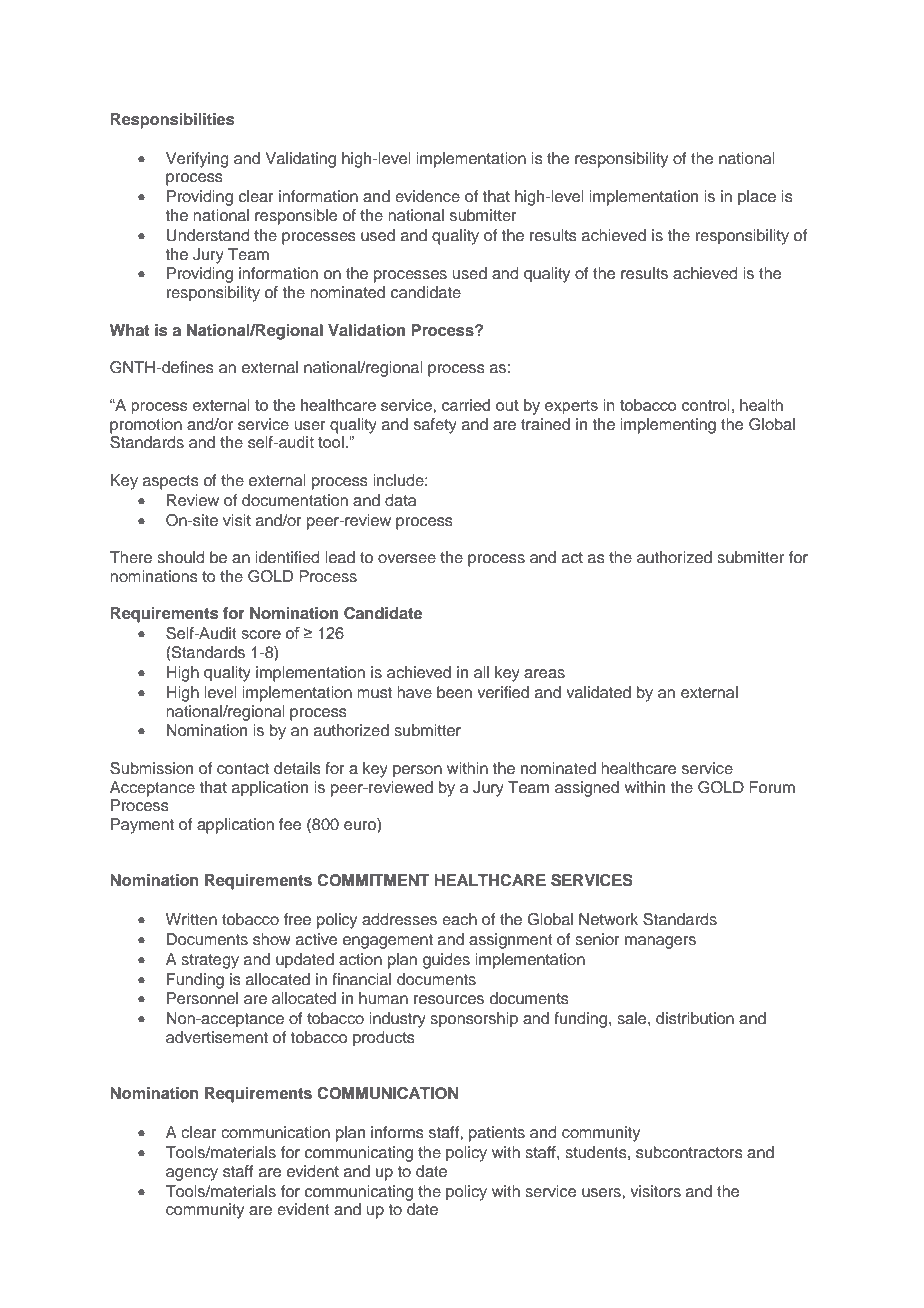 The image size is (924, 1308). I want to click on data, so click(400, 500).
